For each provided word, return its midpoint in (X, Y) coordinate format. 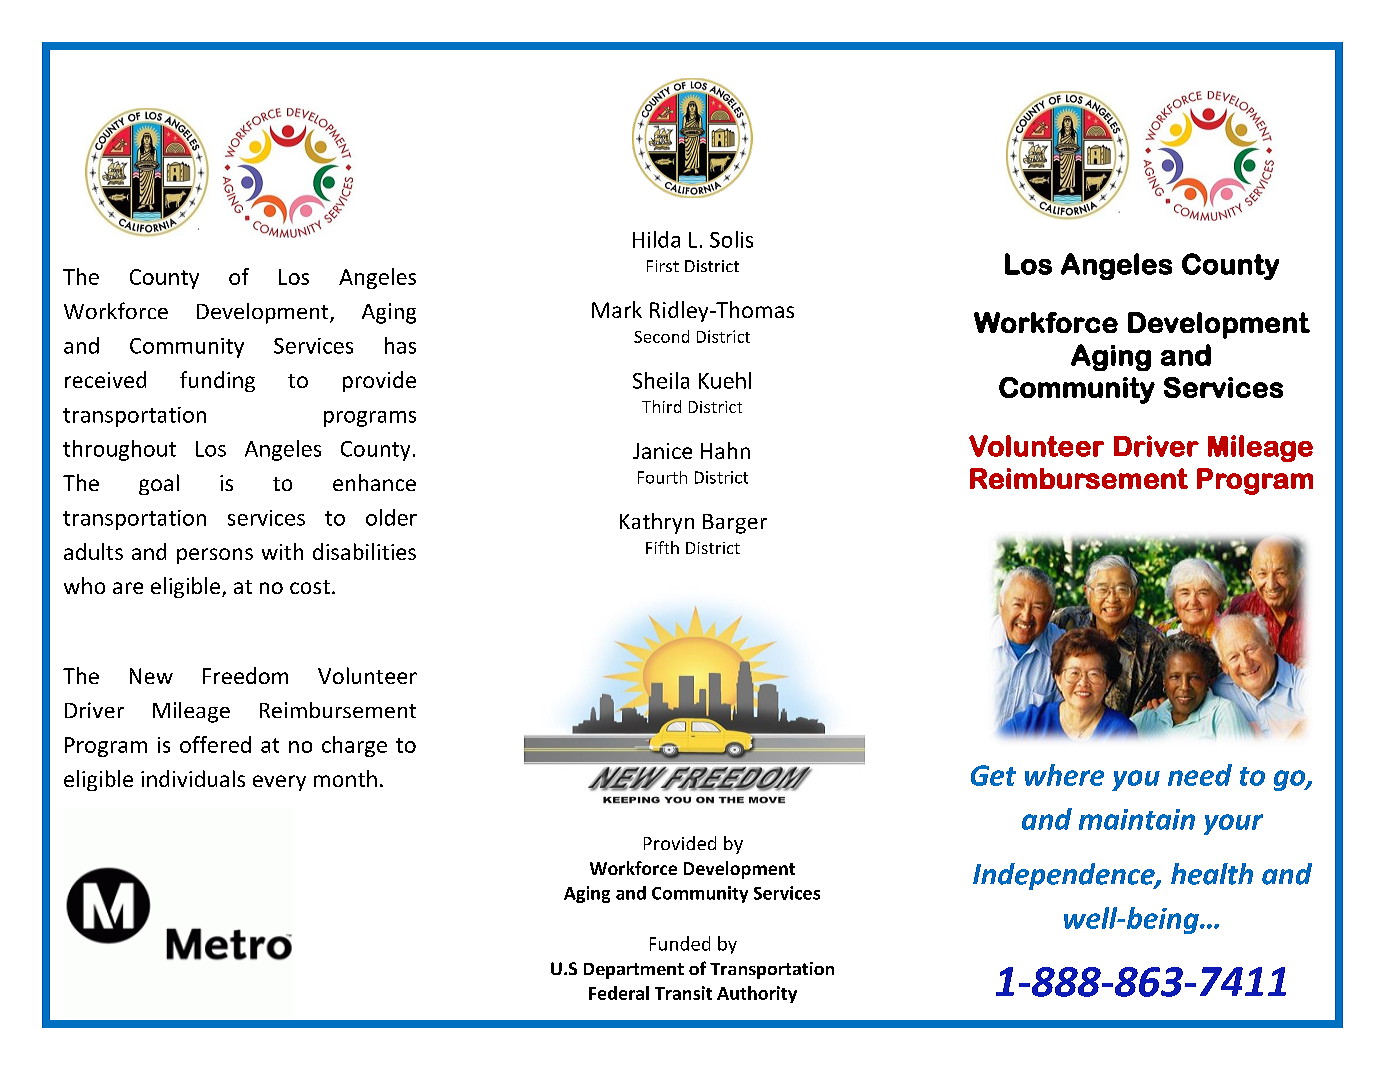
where (1064, 775)
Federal (619, 993)
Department (634, 971)
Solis (731, 239)
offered (215, 744)
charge (354, 746)
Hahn (725, 450)
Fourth (662, 477)
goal (159, 484)
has (400, 345)
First (663, 266)
